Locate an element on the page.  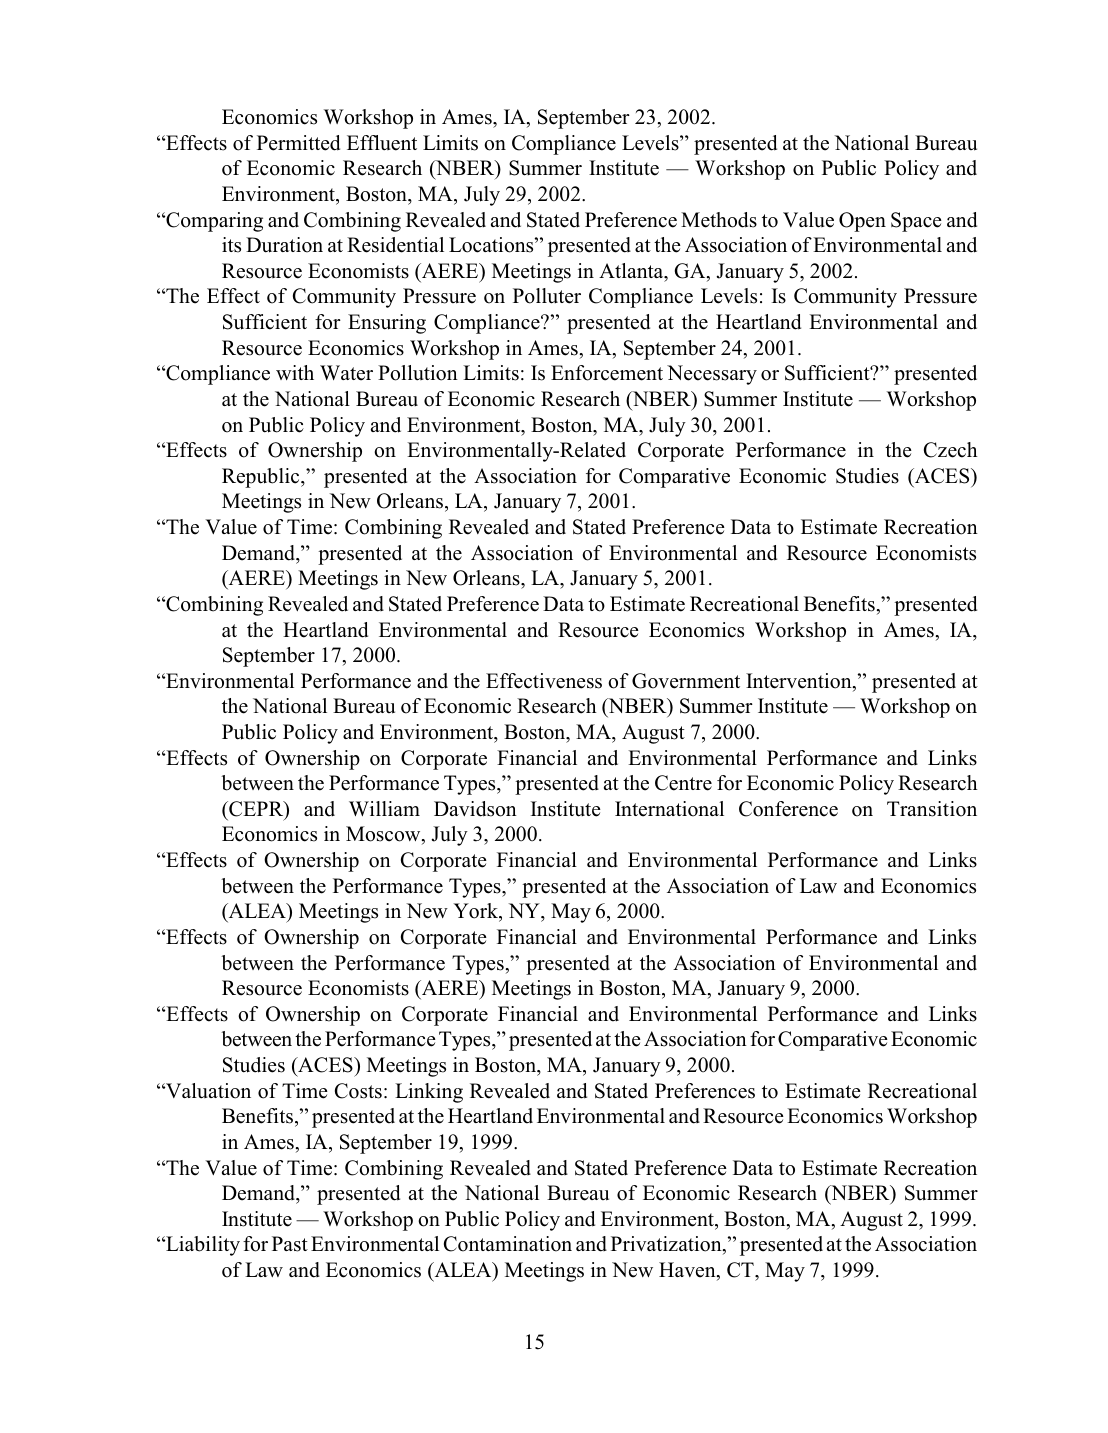
Enforcement is located at coordinates (607, 373).
